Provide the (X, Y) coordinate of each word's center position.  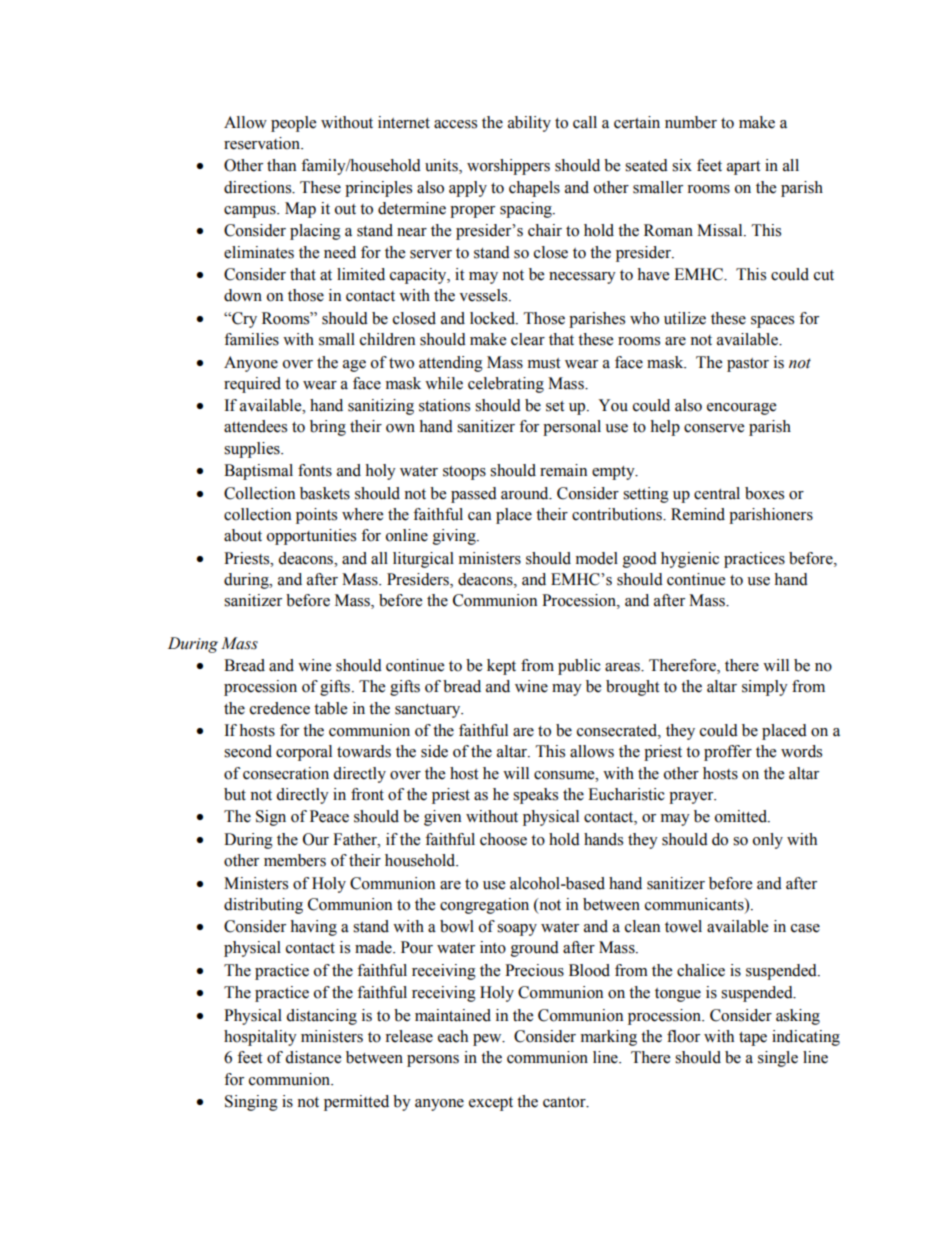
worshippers (508, 167)
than (281, 165)
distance (313, 1057)
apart (743, 168)
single (778, 1059)
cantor (565, 1102)
